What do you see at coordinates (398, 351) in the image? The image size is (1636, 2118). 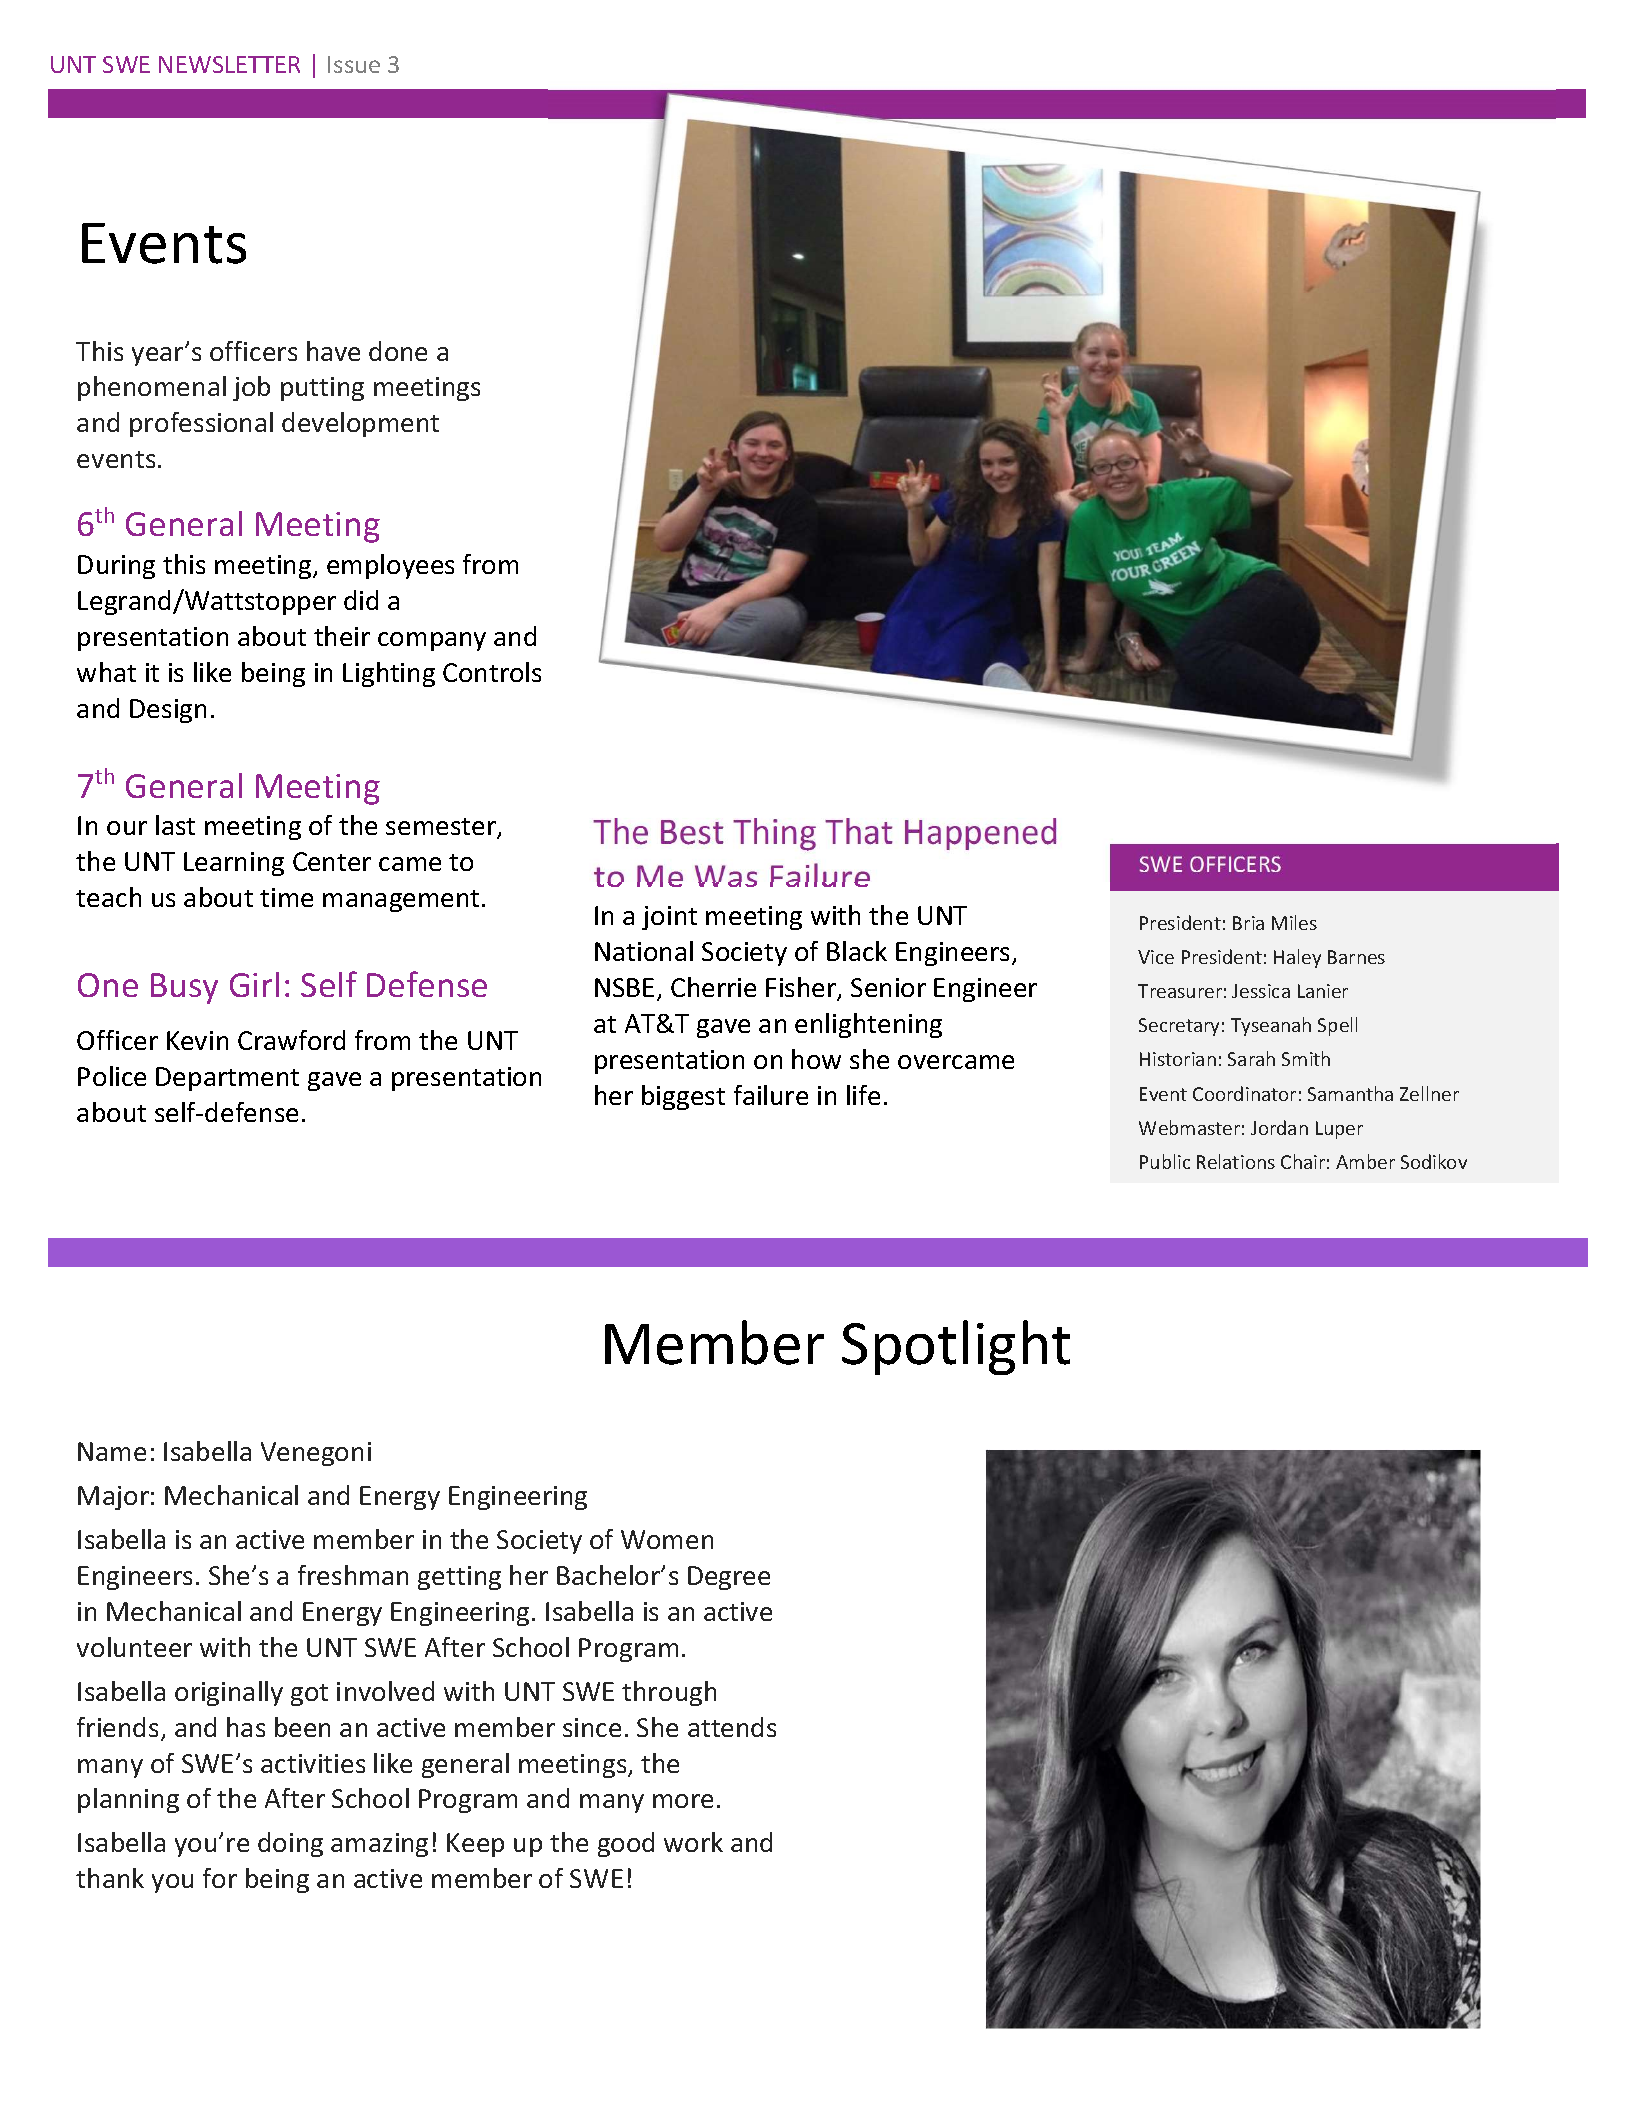 I see `done` at bounding box center [398, 351].
